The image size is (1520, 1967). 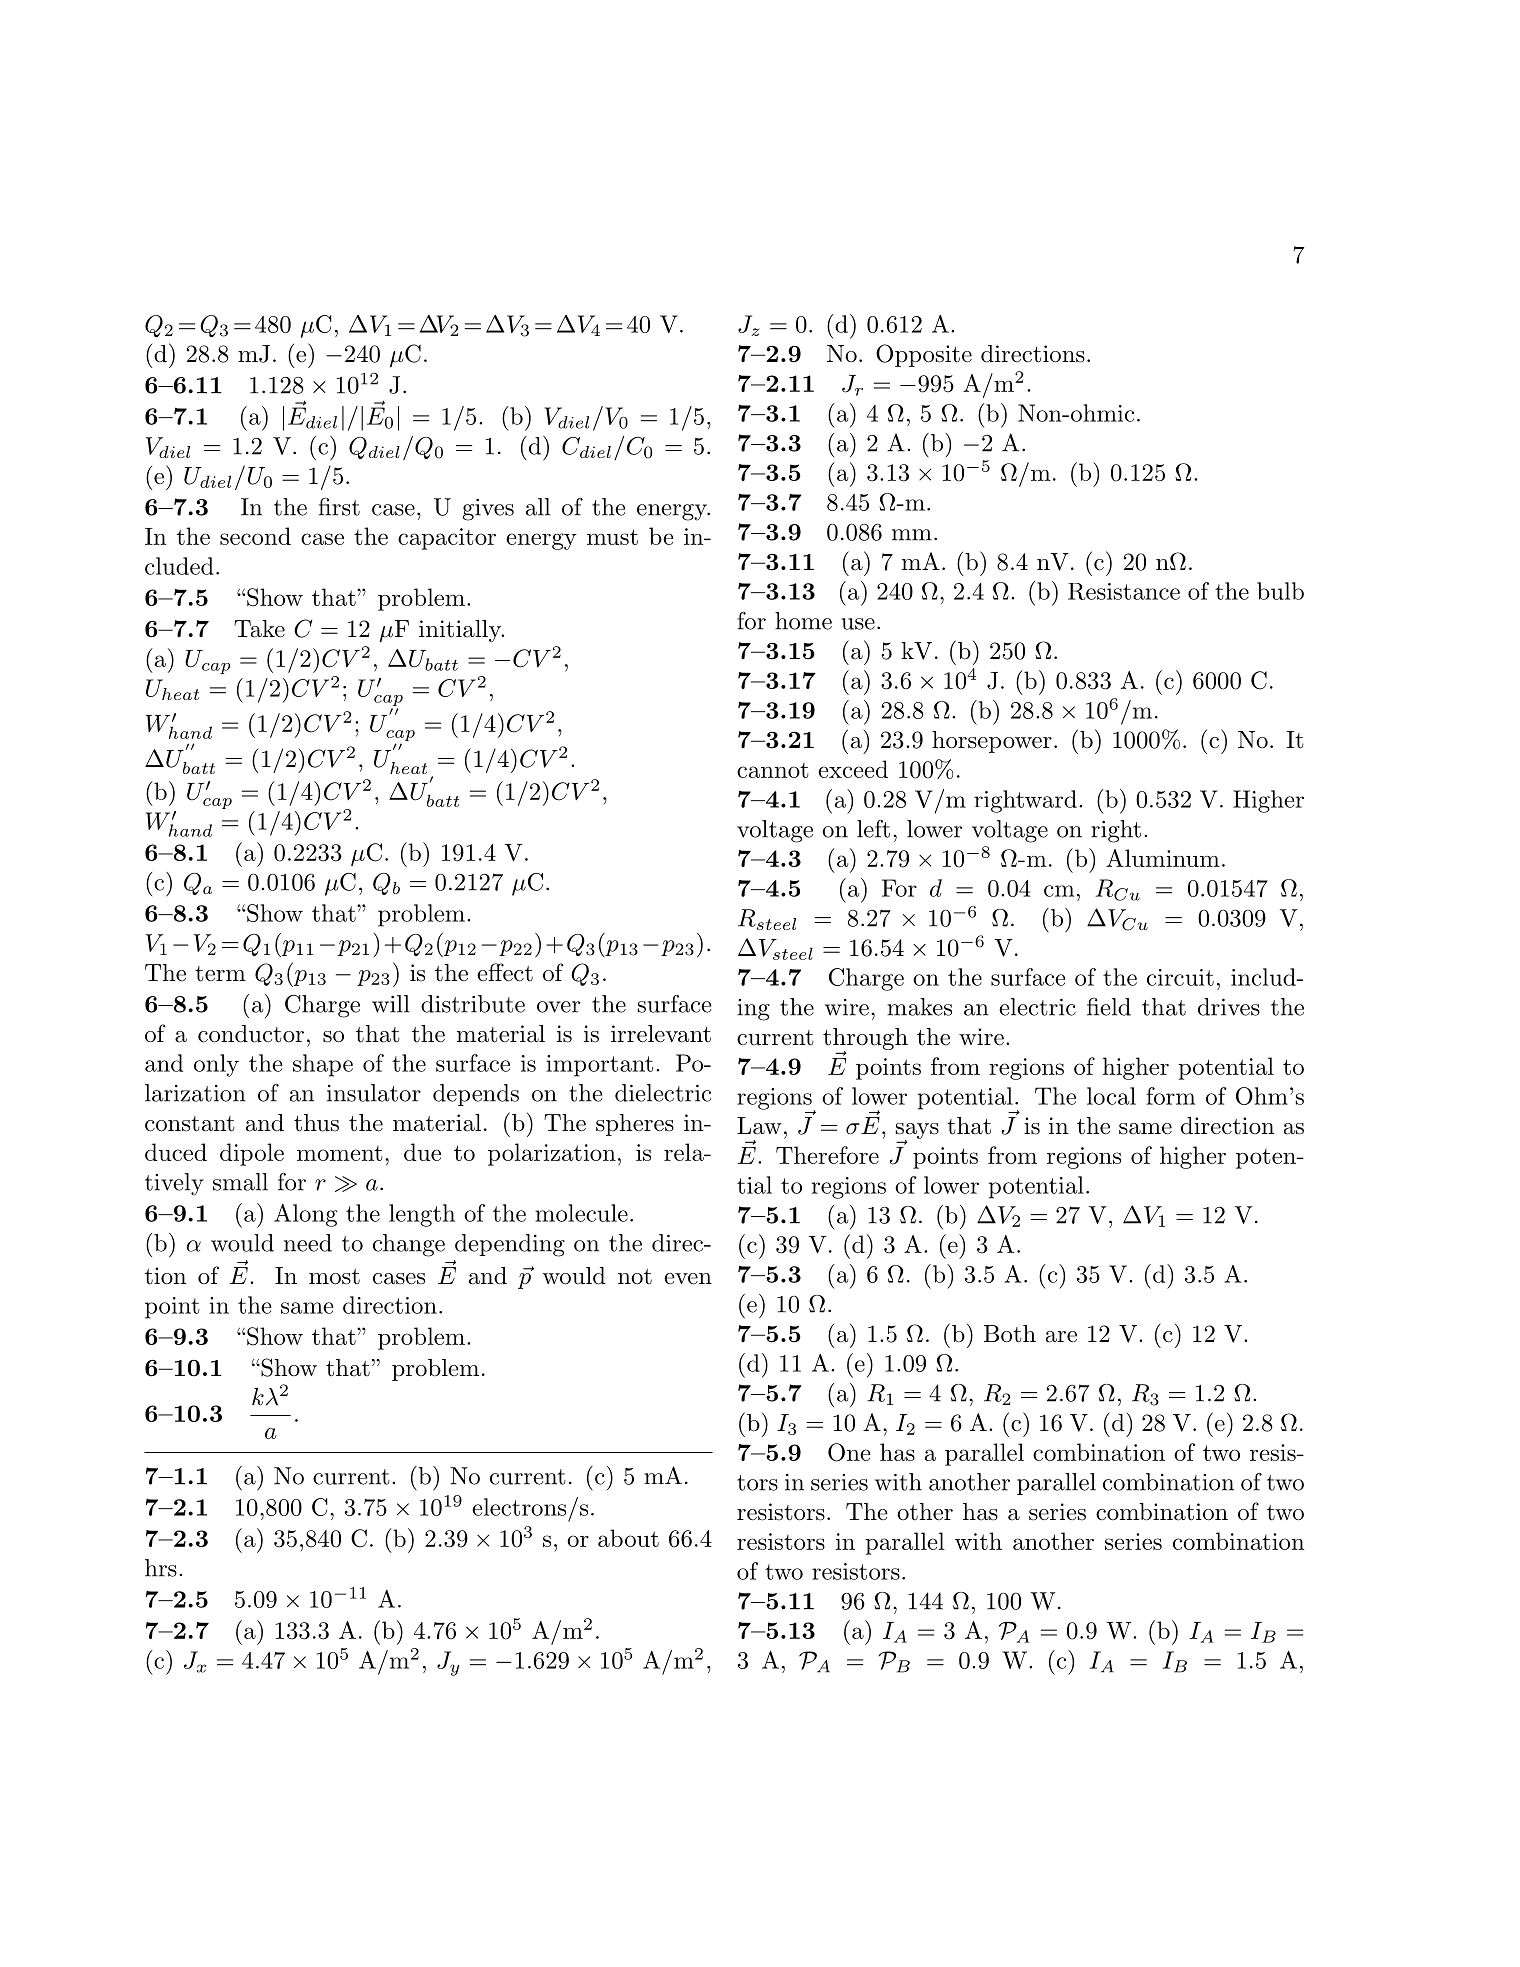 What do you see at coordinates (220, 974) in the screenshot?
I see `term` at bounding box center [220, 974].
